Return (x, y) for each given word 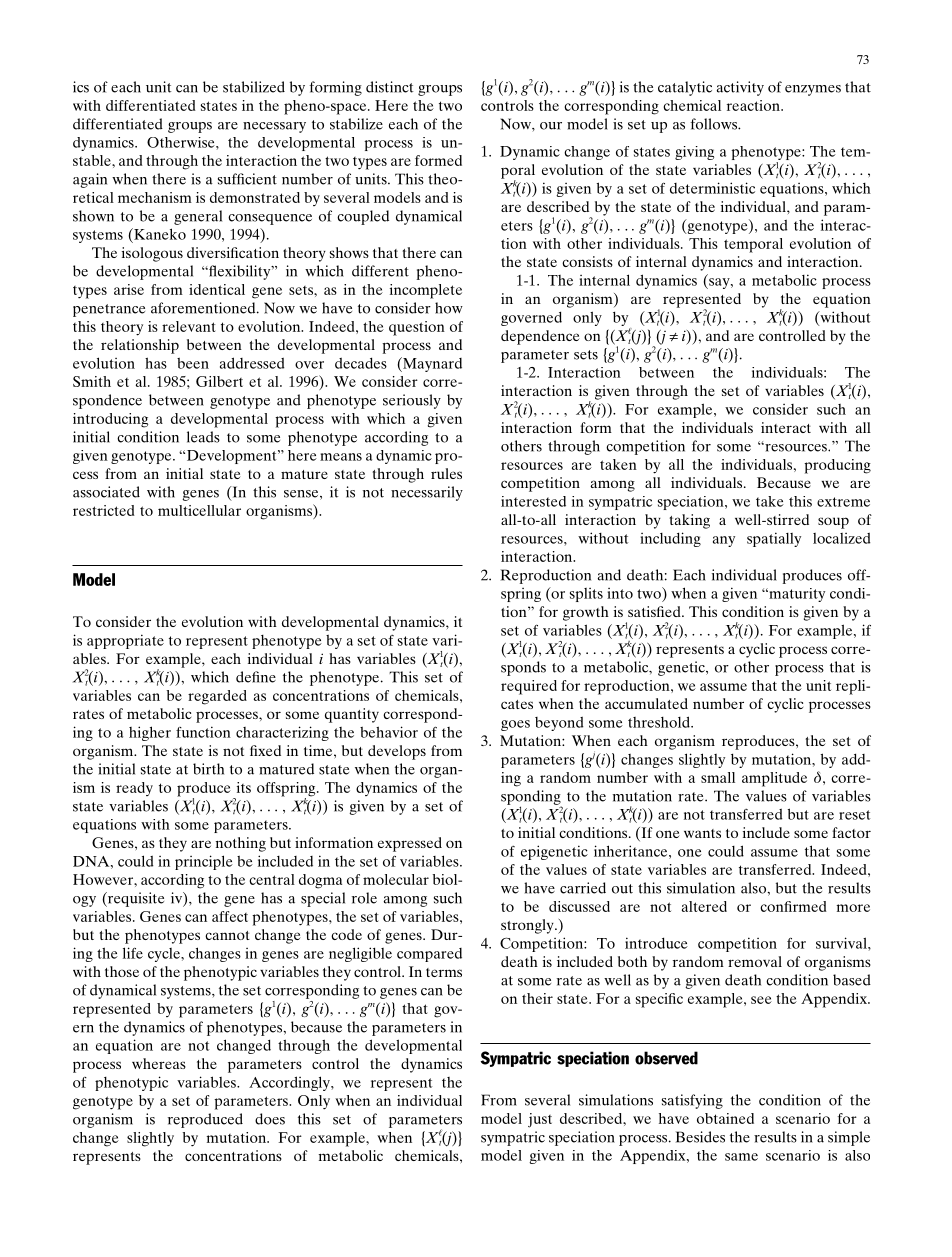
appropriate (125, 641)
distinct (390, 87)
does (270, 1119)
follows (714, 124)
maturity (796, 595)
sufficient (247, 179)
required (529, 687)
